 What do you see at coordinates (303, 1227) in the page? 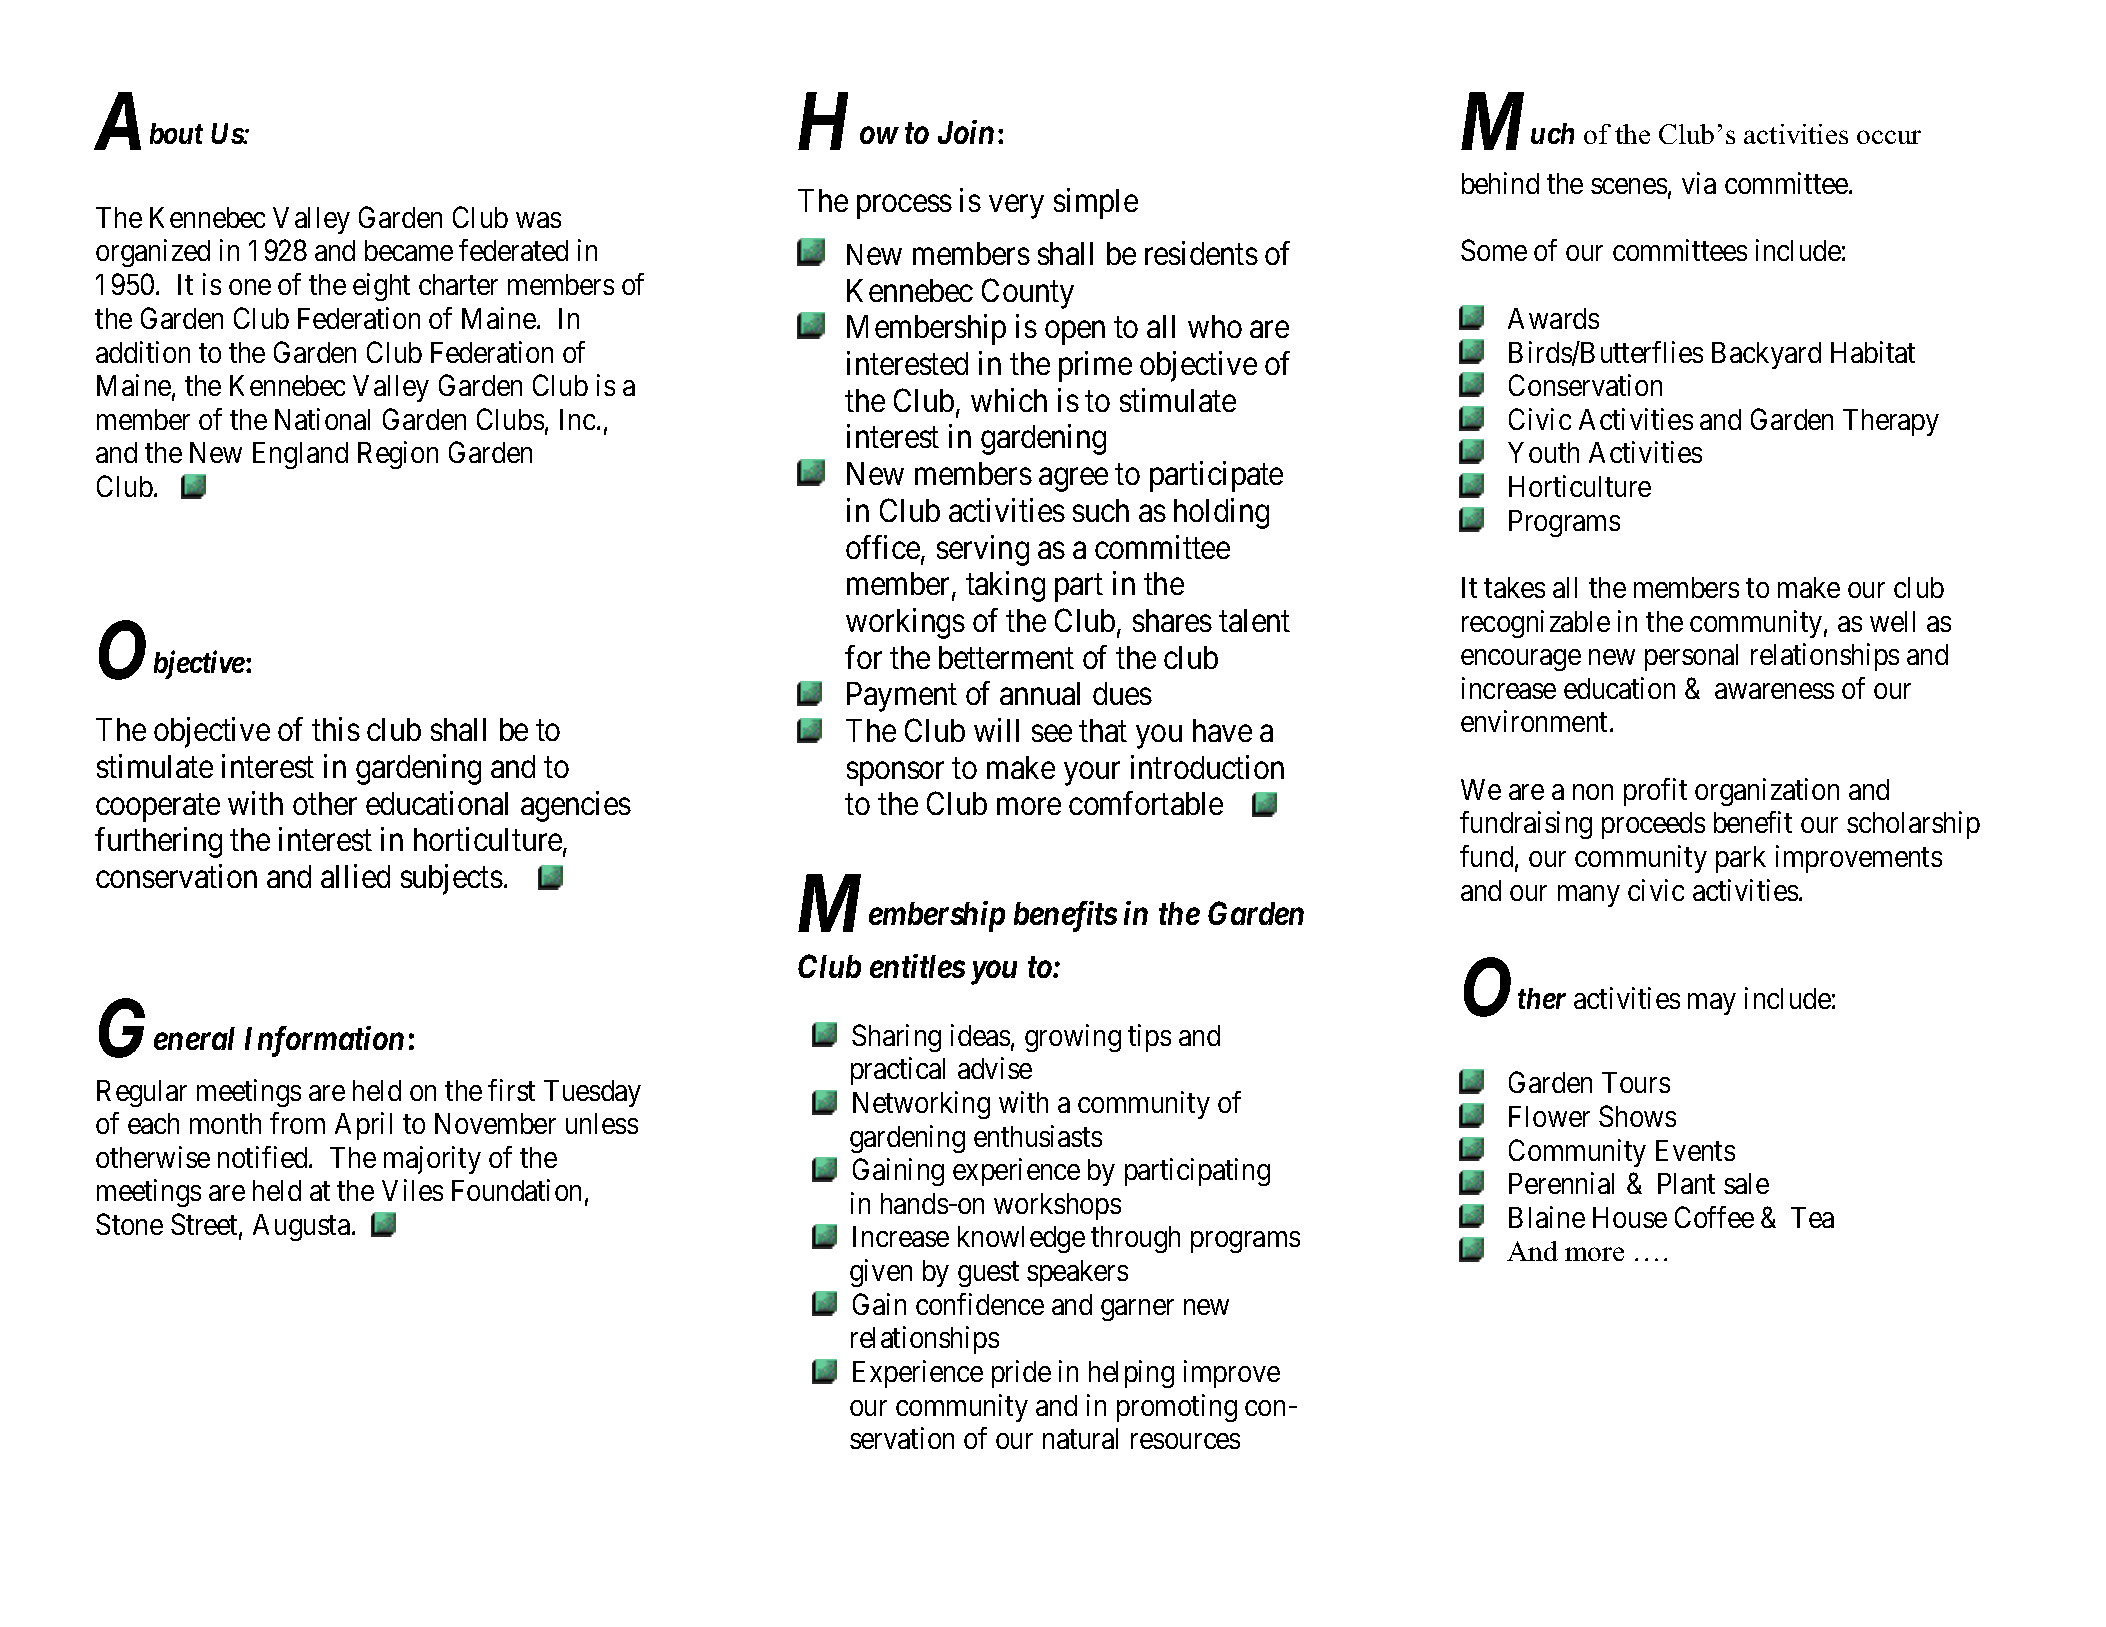
I see `Augusta` at bounding box center [303, 1227].
